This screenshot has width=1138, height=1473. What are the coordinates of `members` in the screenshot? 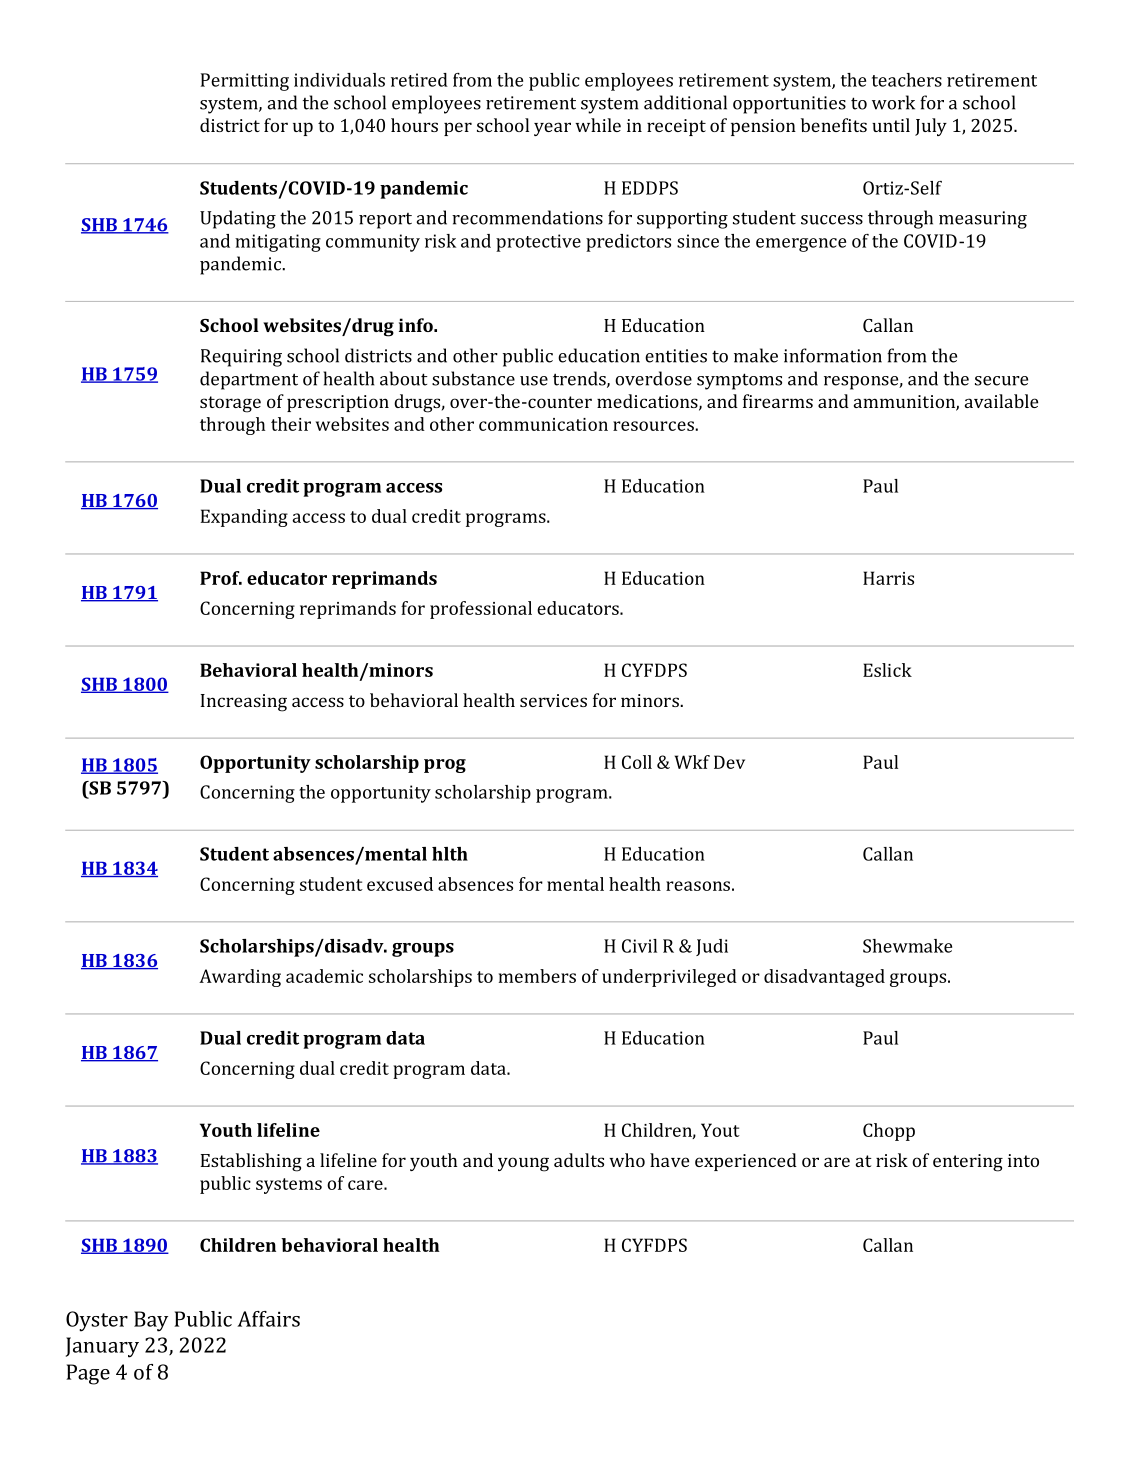 It's located at (537, 976).
